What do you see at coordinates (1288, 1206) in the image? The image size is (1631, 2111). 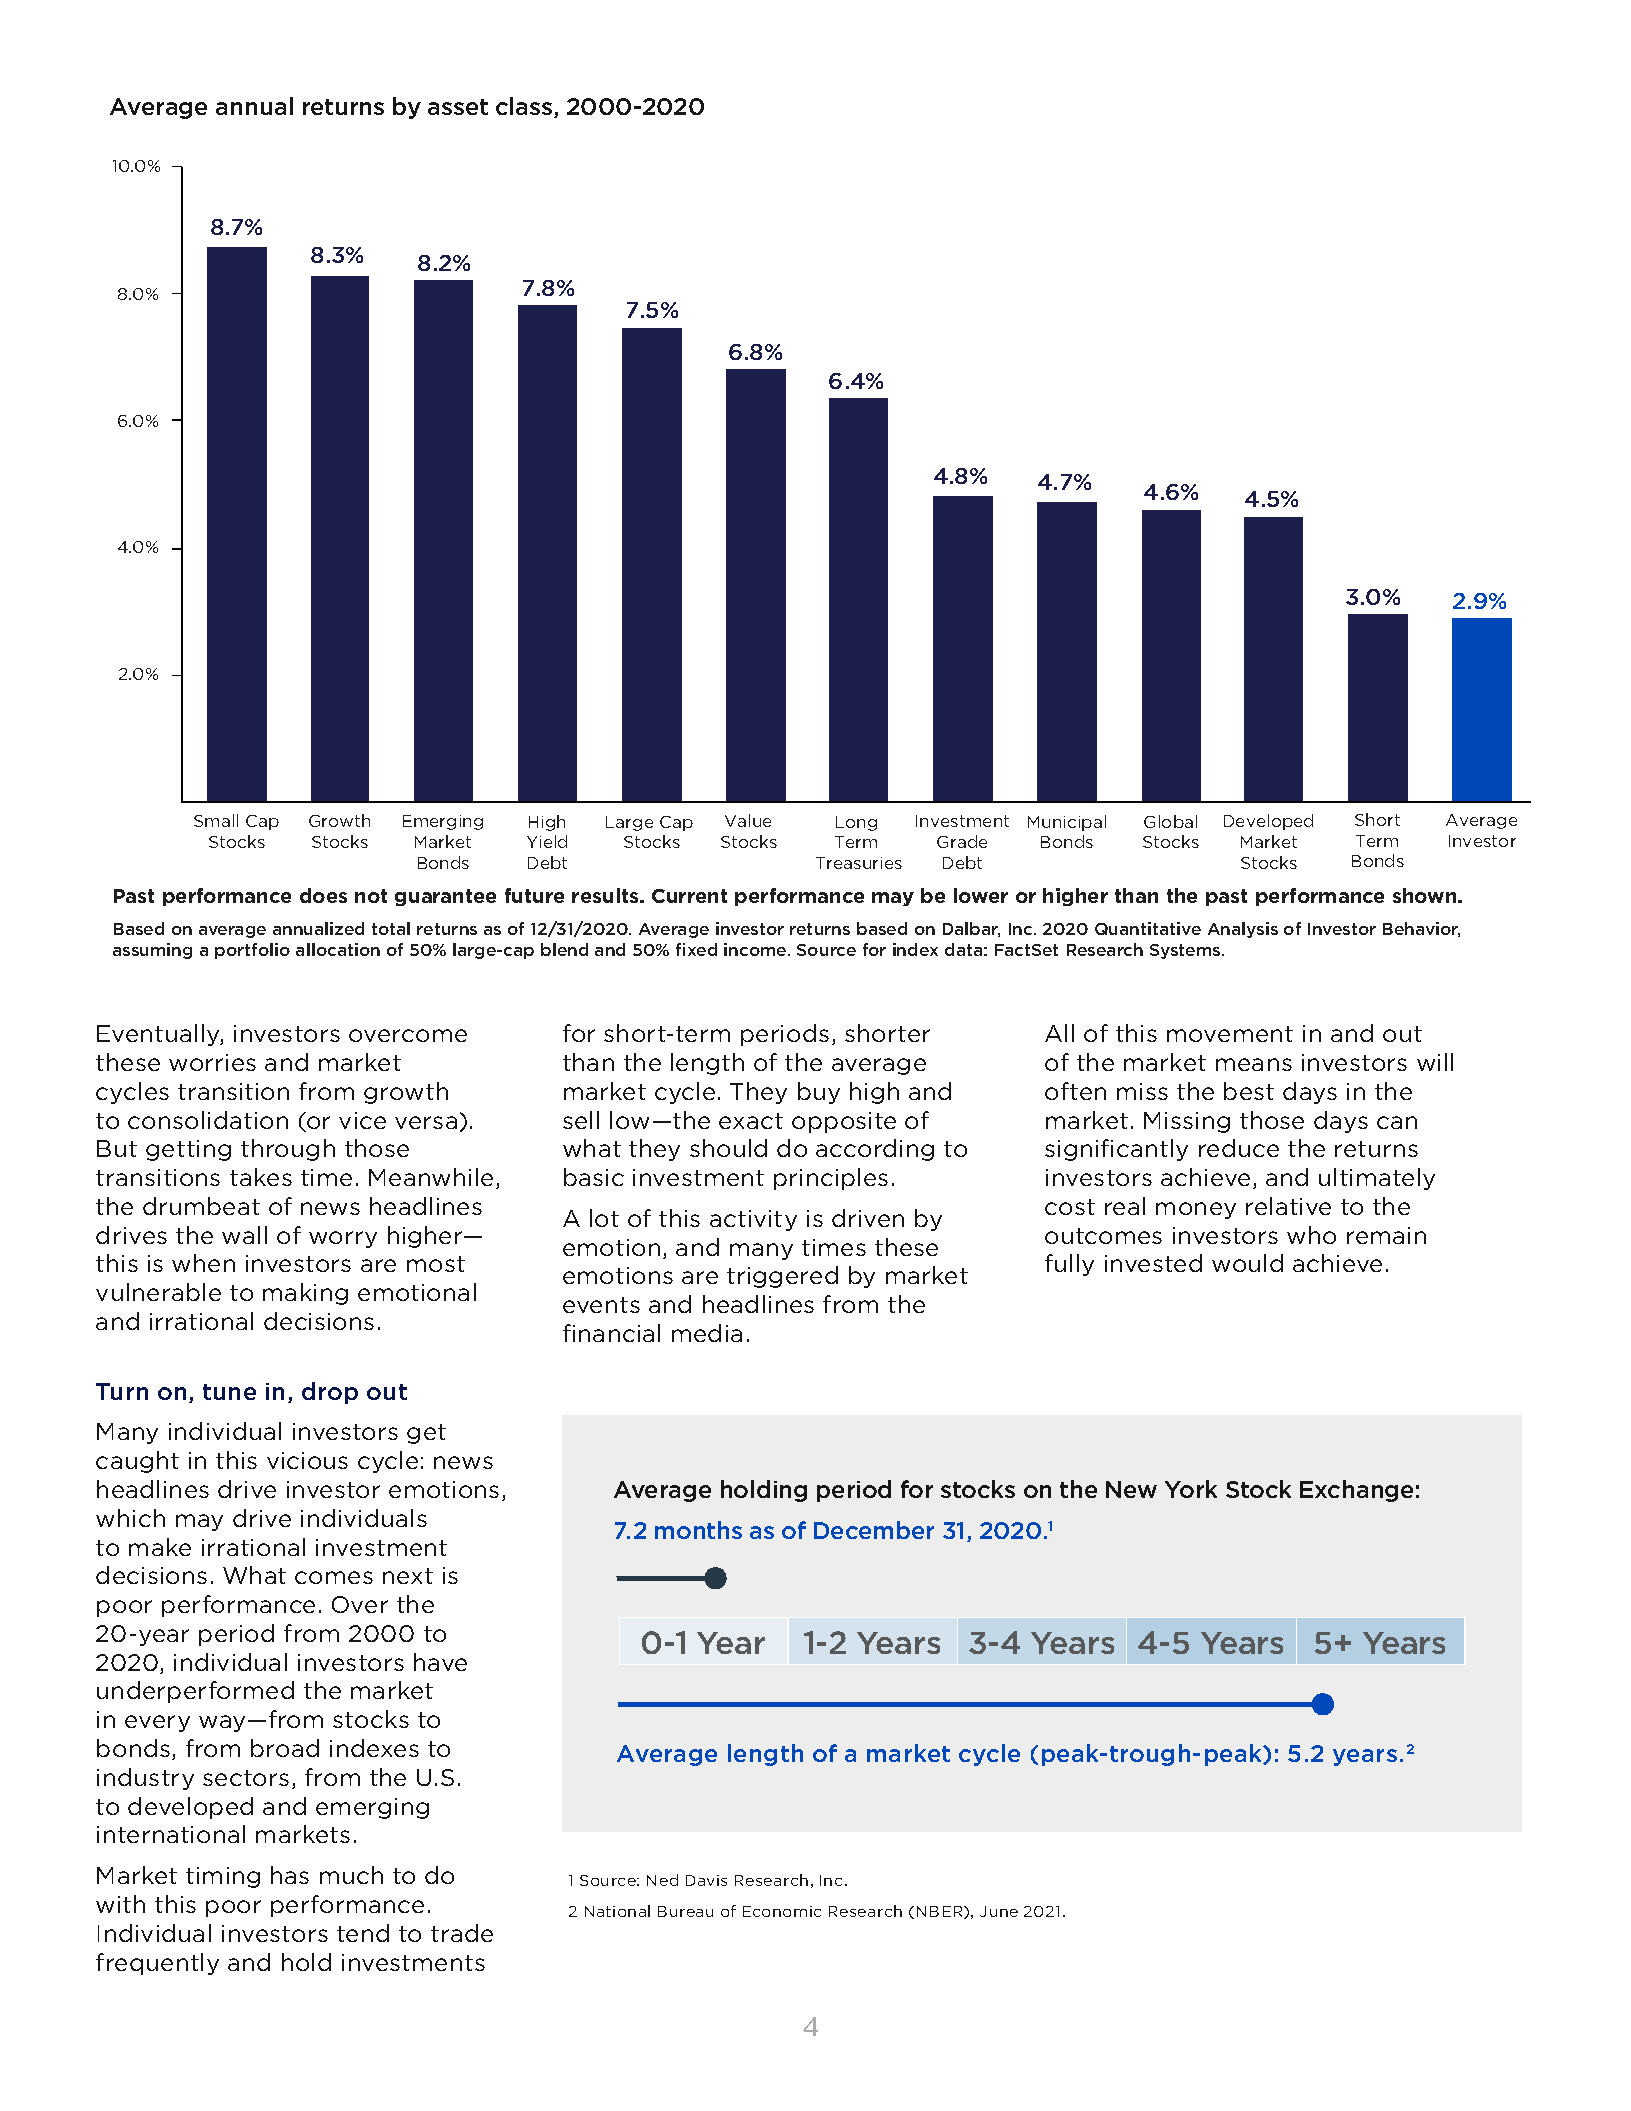 I see `relative` at bounding box center [1288, 1206].
